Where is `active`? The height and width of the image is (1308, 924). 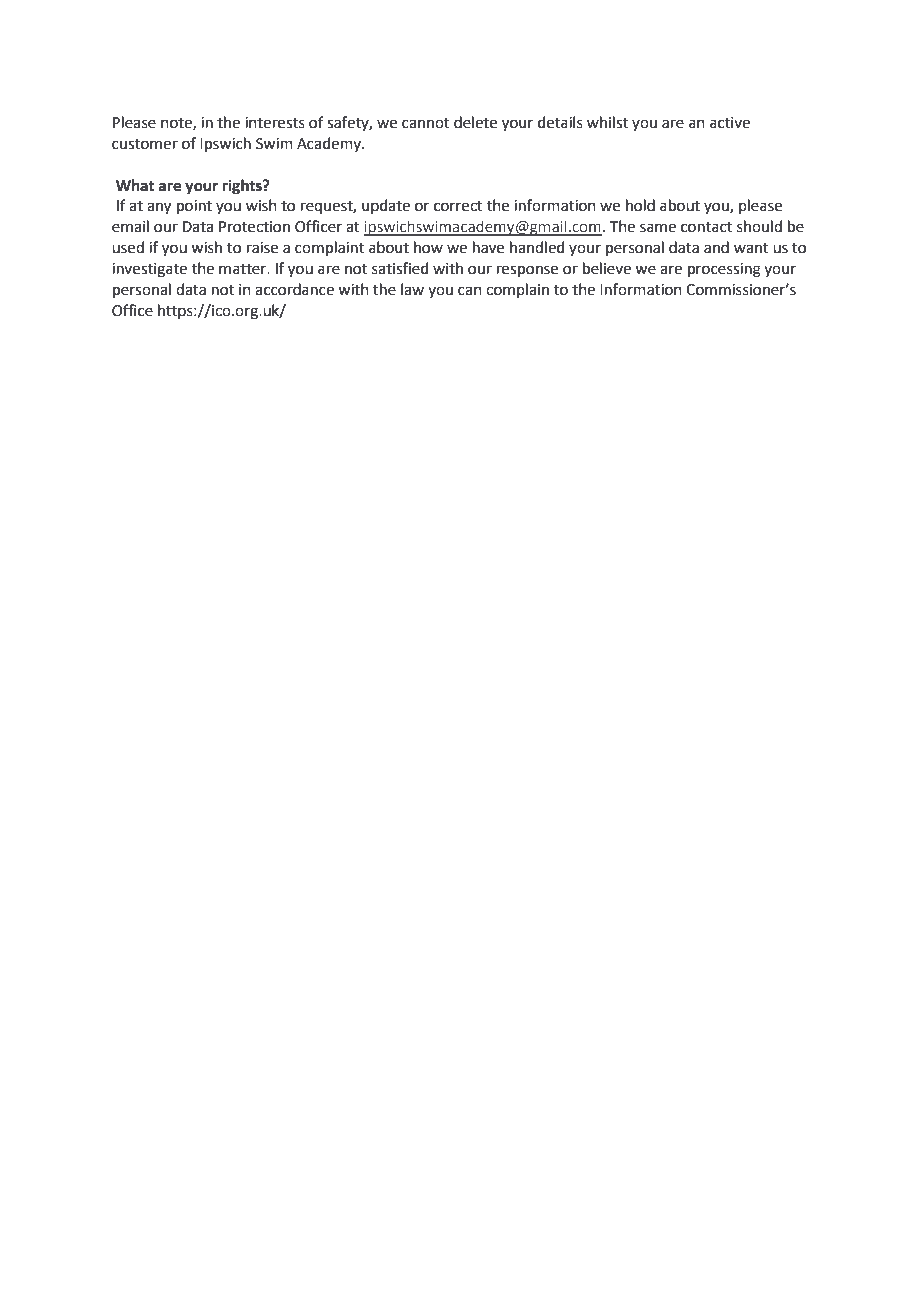 active is located at coordinates (730, 123).
